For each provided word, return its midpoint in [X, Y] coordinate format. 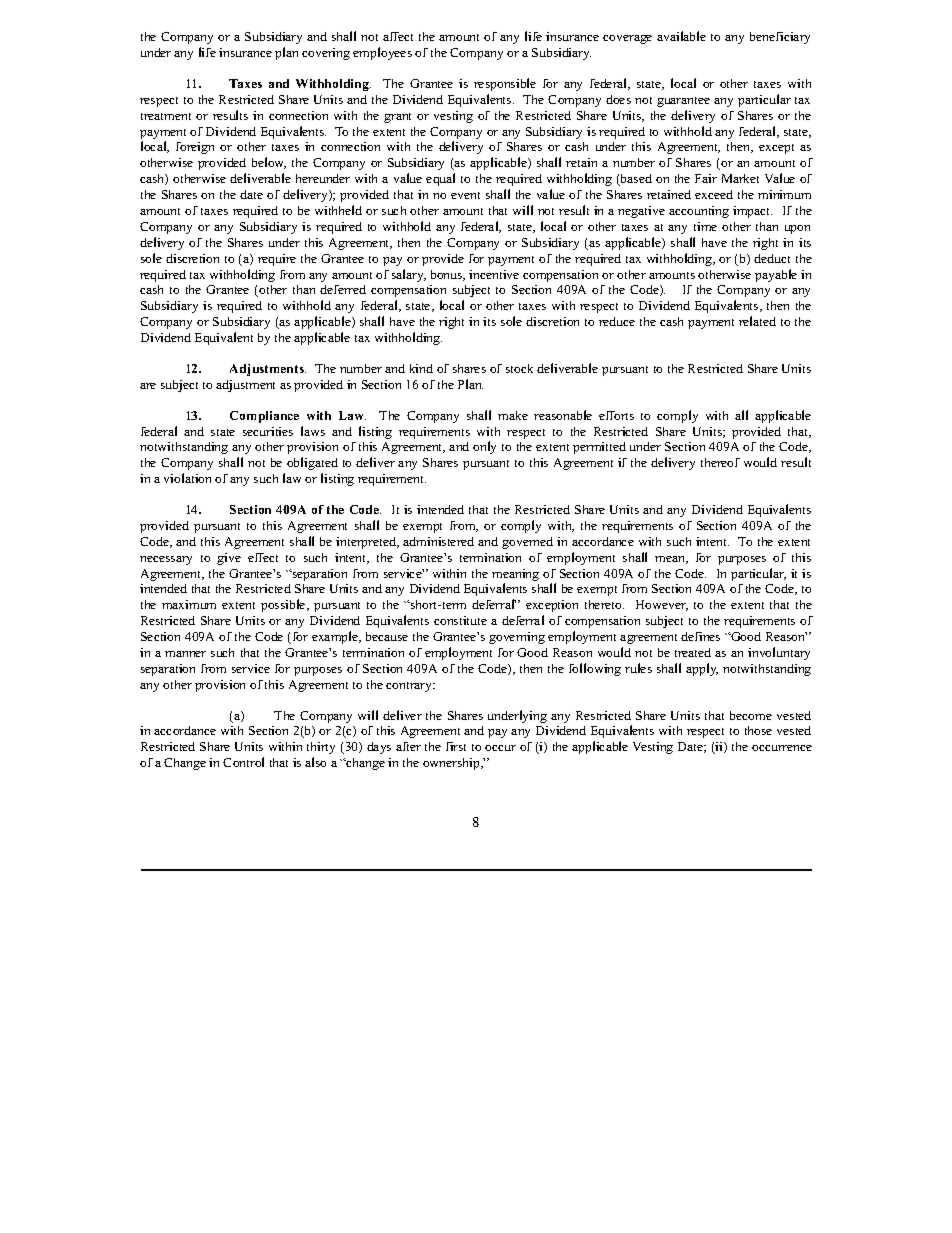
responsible [505, 84]
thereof [720, 462]
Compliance [264, 417]
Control [243, 762]
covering [326, 54]
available [681, 36]
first [456, 746]
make [513, 415]
